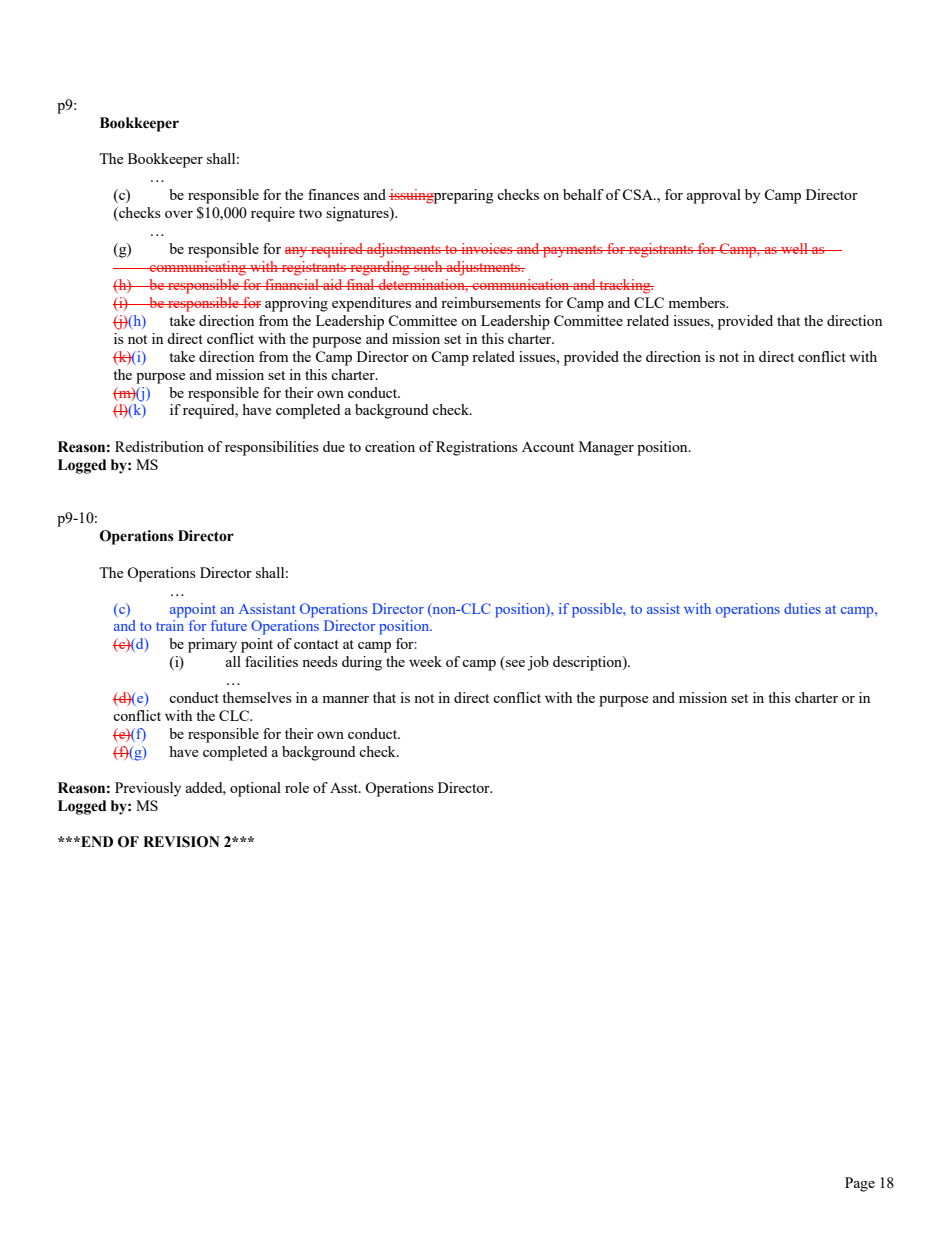  Describe the element at coordinates (229, 625) in the screenshot. I see `future` at that location.
